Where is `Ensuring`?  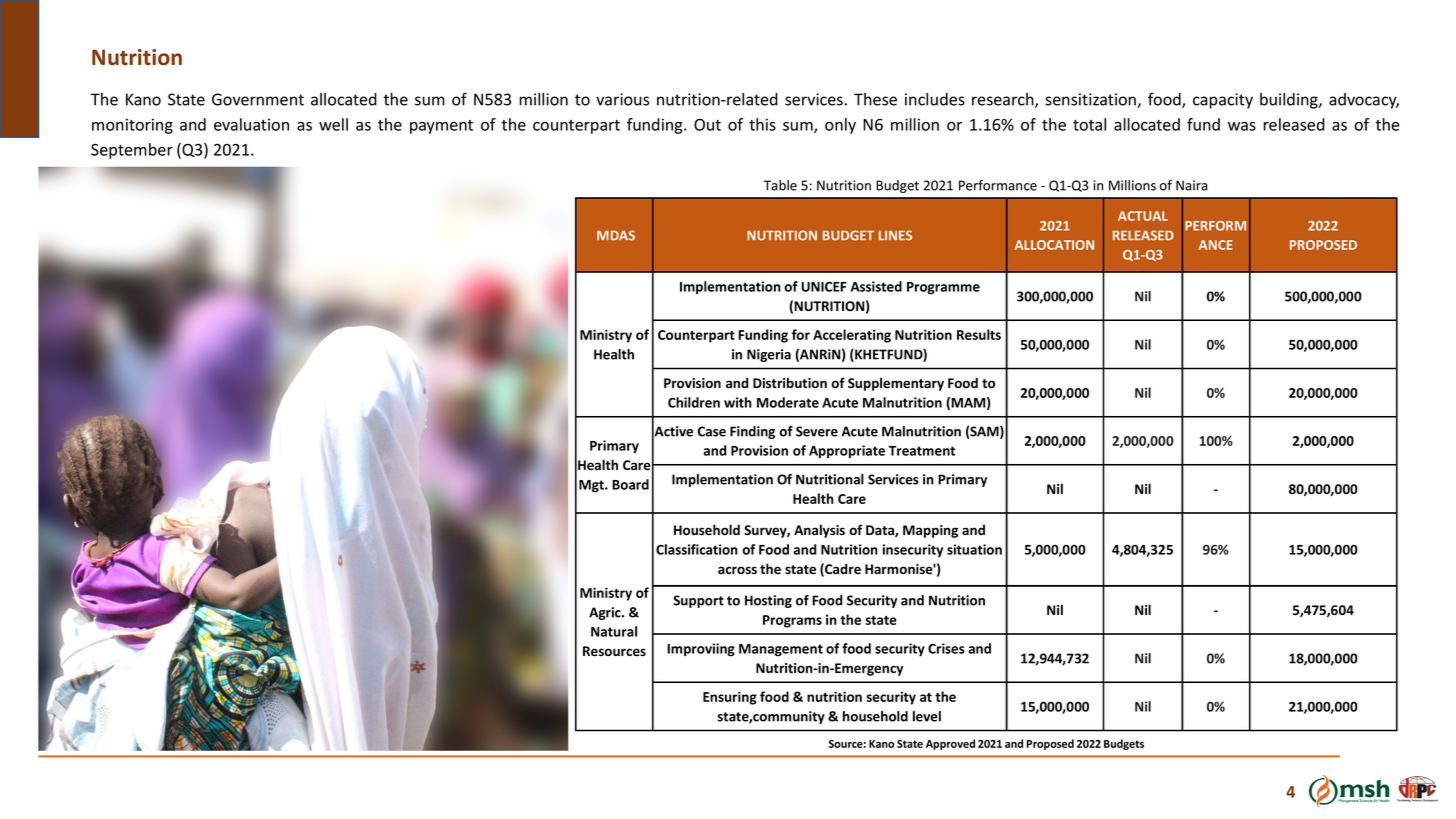
Ensuring is located at coordinates (730, 698).
